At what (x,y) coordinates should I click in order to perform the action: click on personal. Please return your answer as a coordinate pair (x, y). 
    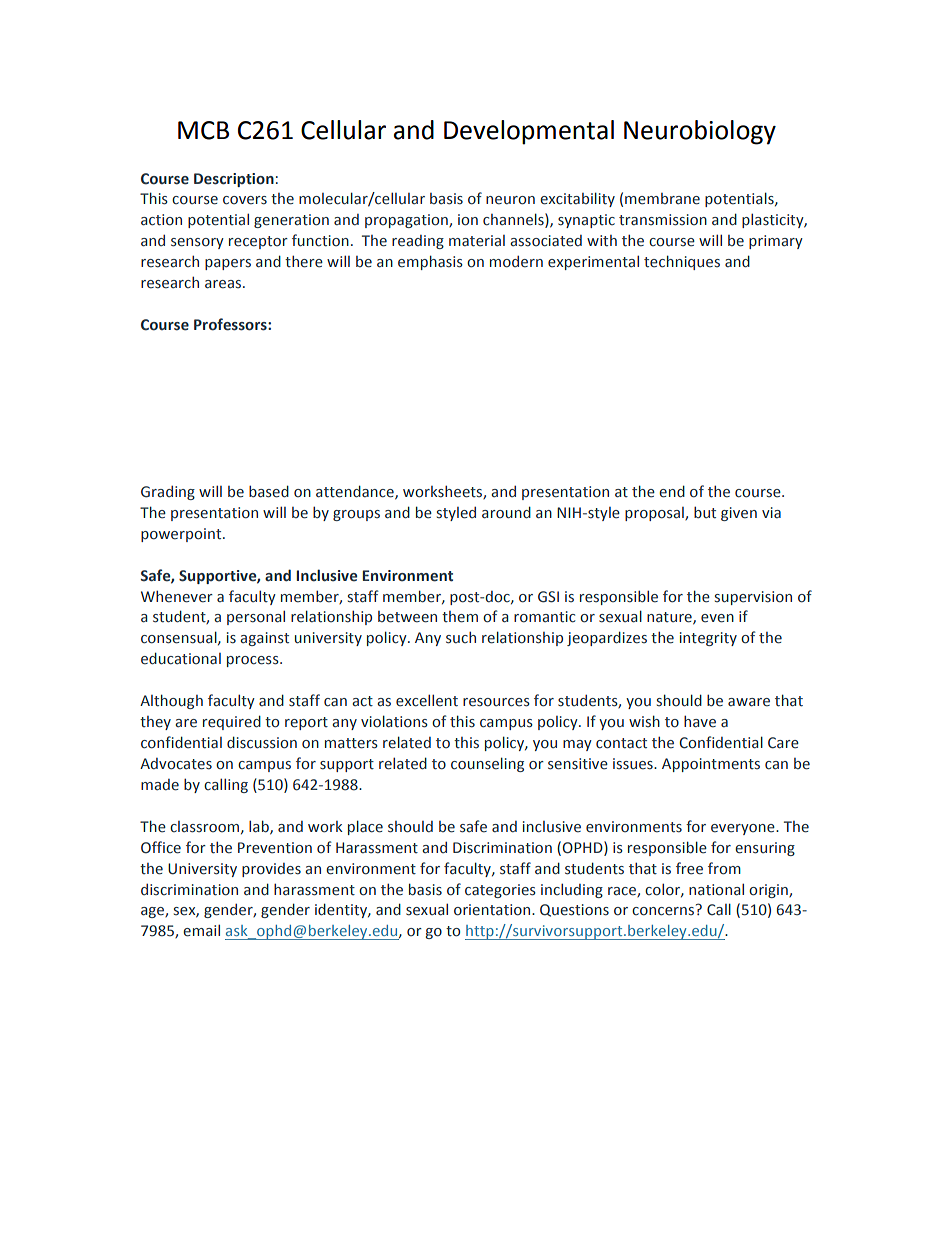
    Looking at the image, I should click on (256, 617).
